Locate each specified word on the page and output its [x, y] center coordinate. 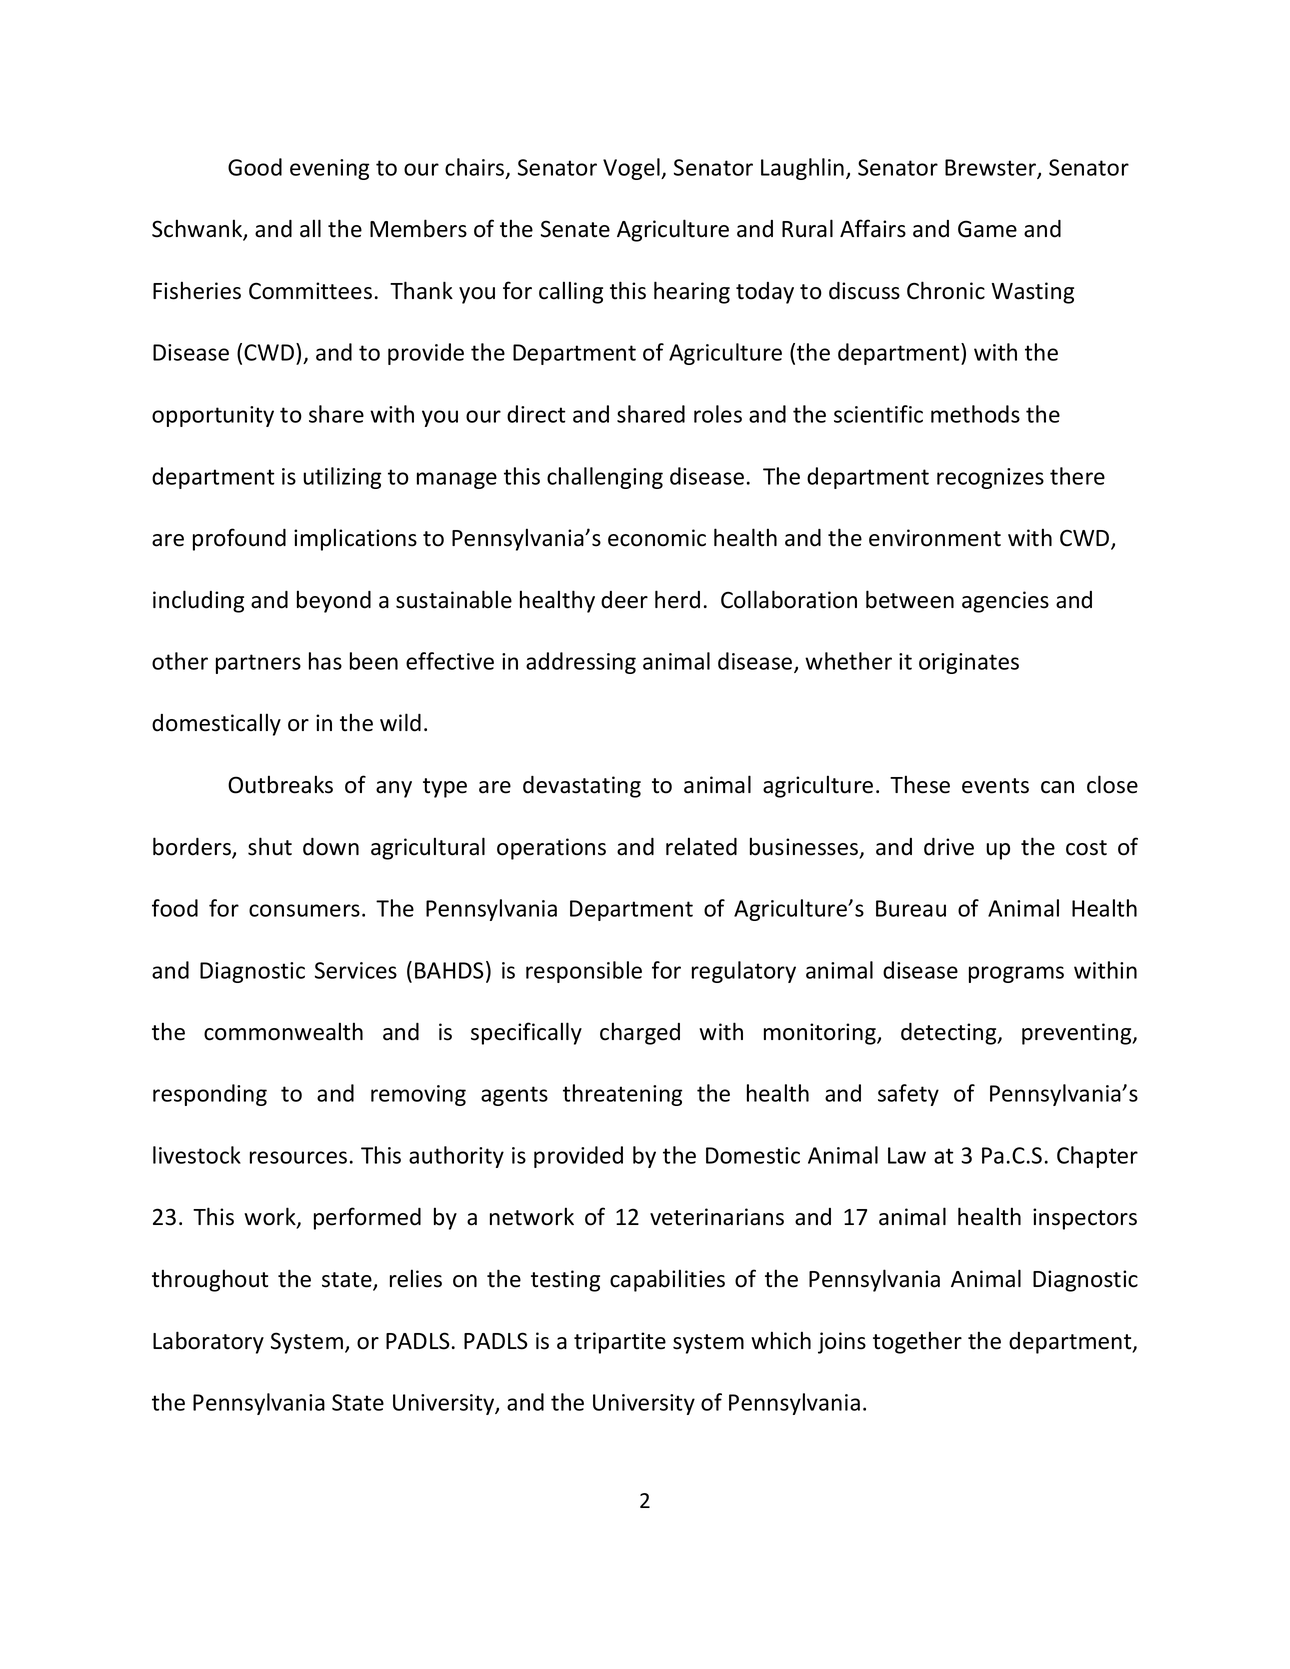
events [995, 786]
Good [255, 167]
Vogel [632, 169]
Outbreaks [280, 784]
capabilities [667, 1280]
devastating [582, 787]
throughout [210, 1280]
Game [987, 229]
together [917, 1342]
